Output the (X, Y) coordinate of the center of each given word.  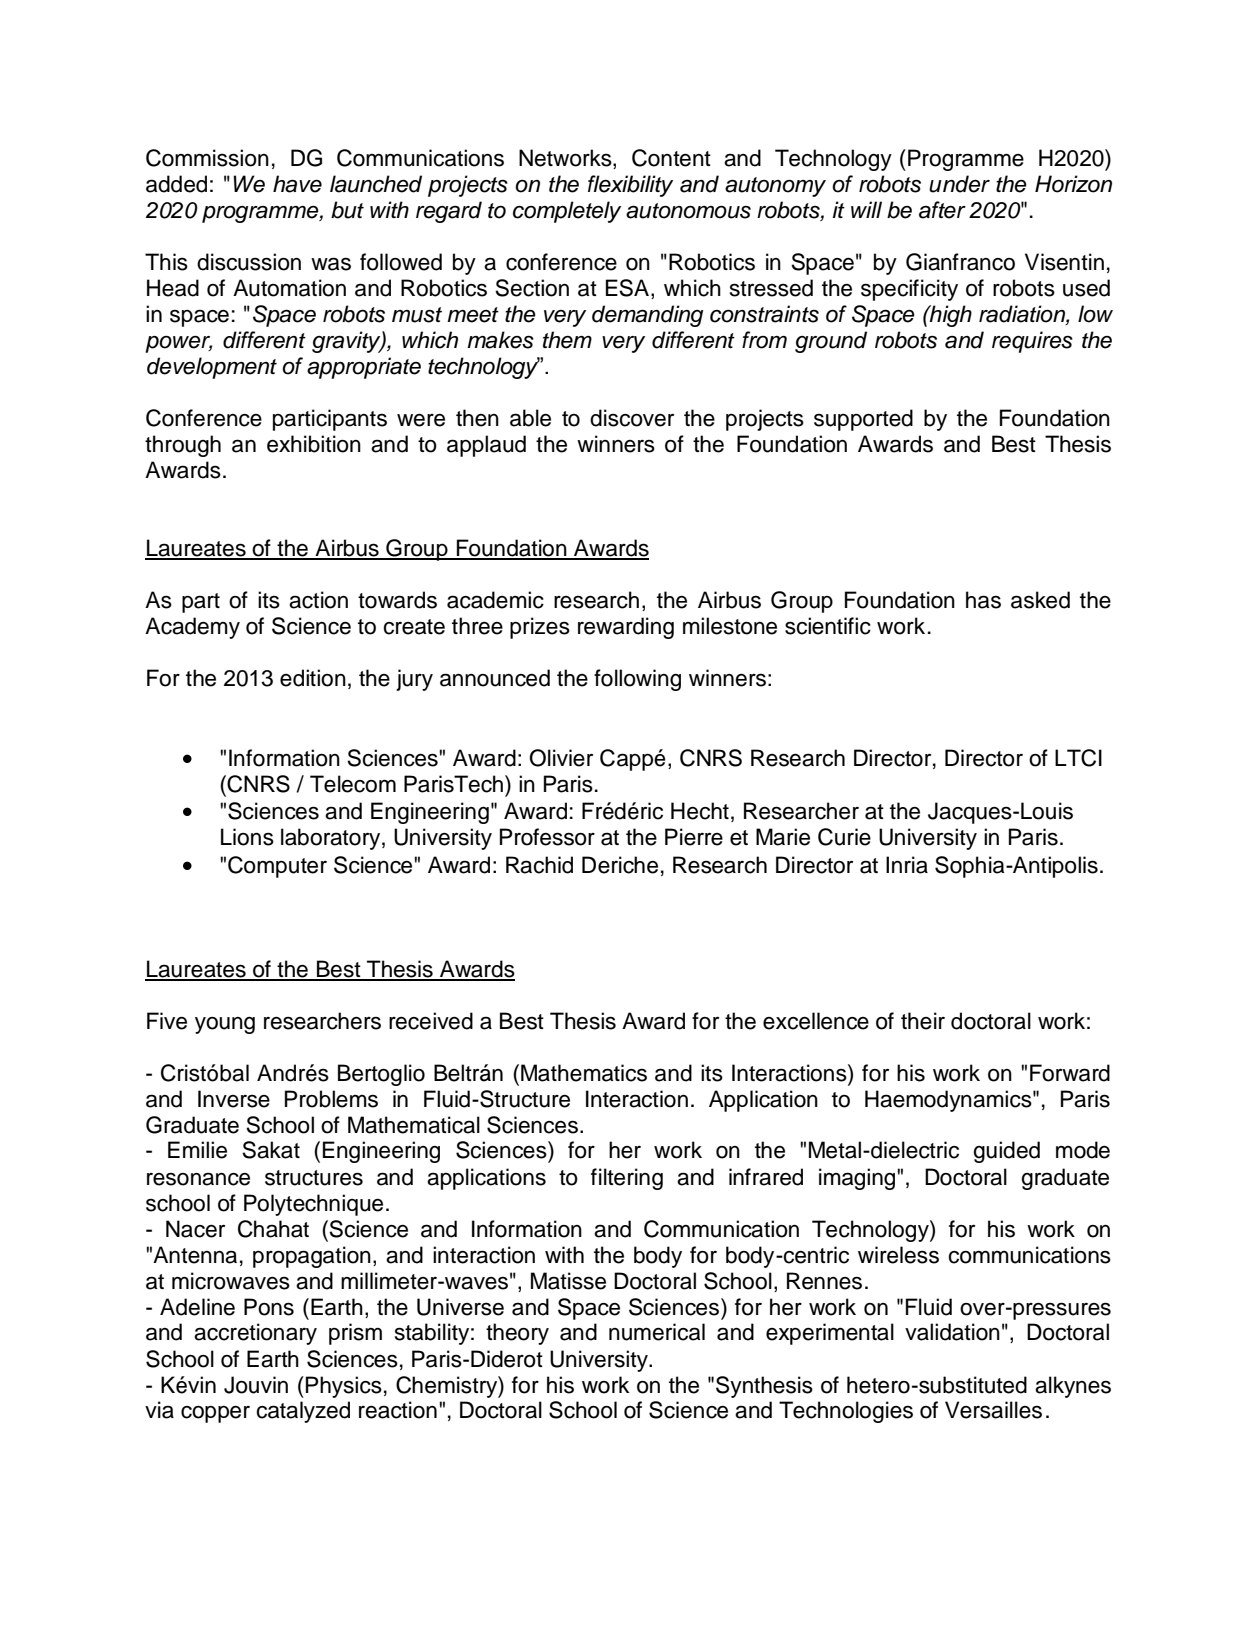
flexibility (630, 186)
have (297, 184)
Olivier (561, 758)
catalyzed (303, 1412)
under (959, 184)
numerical (657, 1332)
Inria (907, 865)
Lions (247, 837)
